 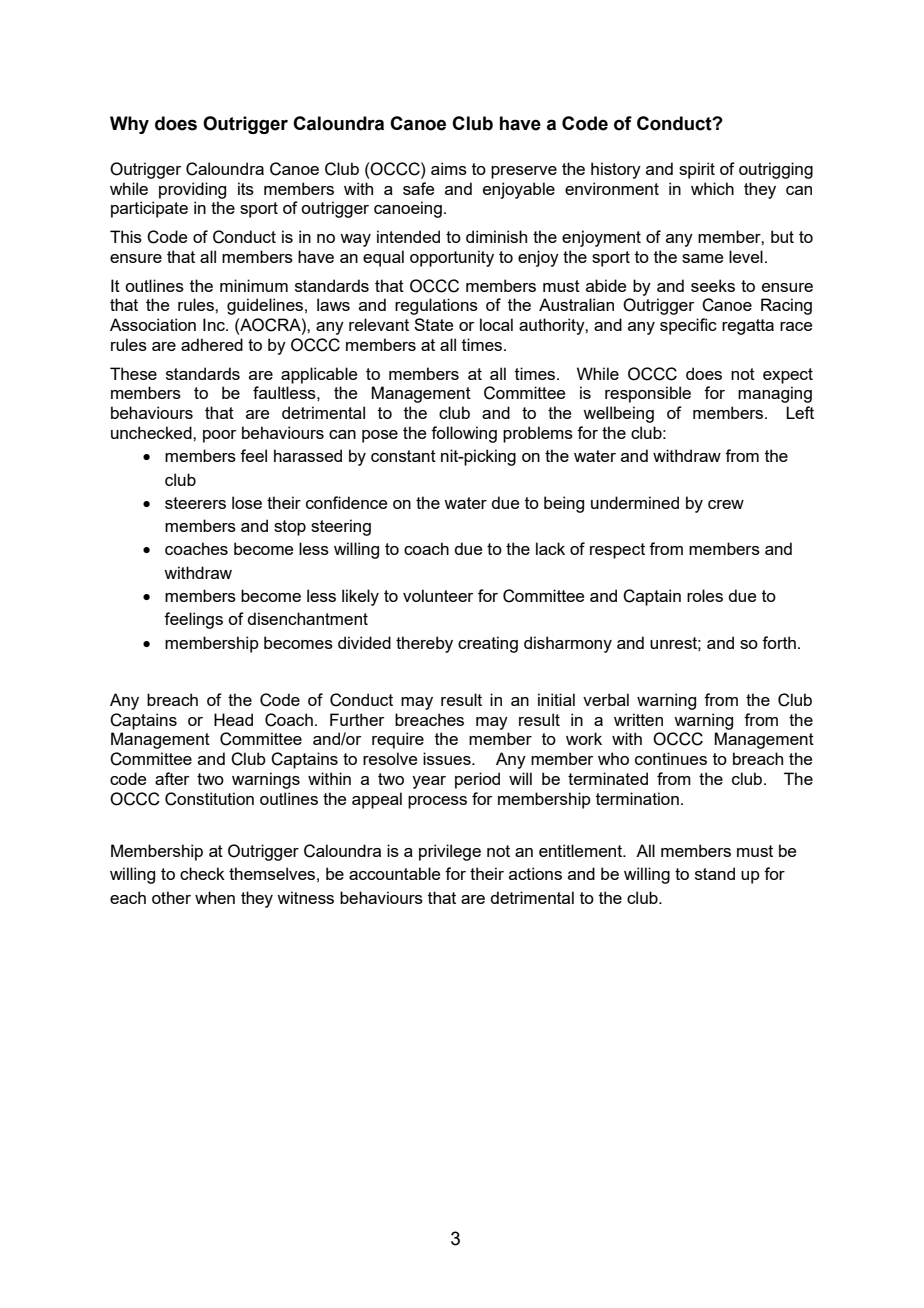 What do you see at coordinates (307, 618) in the screenshot?
I see `disenchantment` at bounding box center [307, 618].
